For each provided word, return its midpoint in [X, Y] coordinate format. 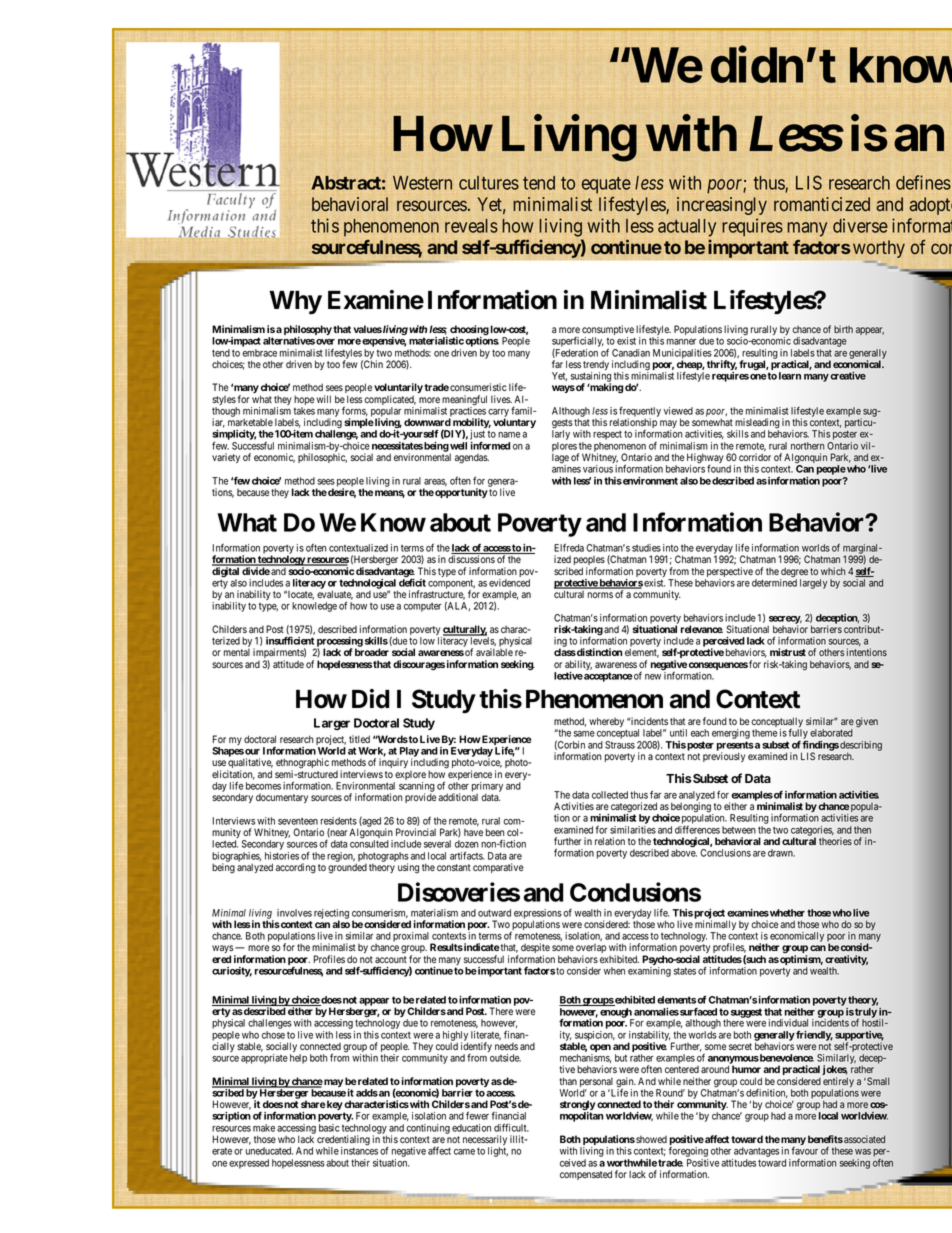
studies [646, 548]
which [833, 571]
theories [835, 841]
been [495, 832]
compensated [586, 1175]
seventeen [298, 821]
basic [329, 1128]
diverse [860, 225]
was [863, 1152]
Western [422, 183]
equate [606, 185]
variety [226, 458]
